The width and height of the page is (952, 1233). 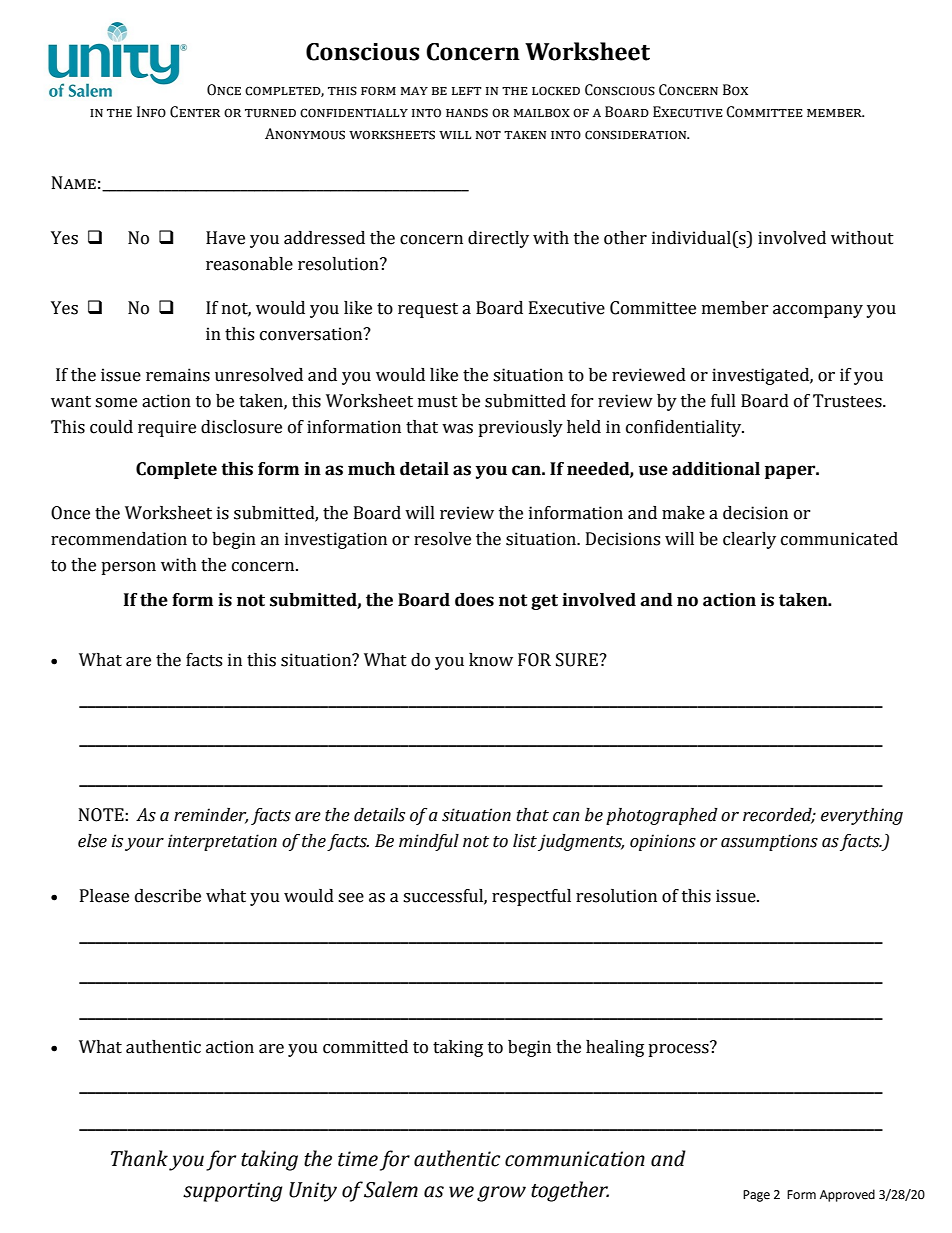 What do you see at coordinates (556, 91) in the page?
I see `locked` at bounding box center [556, 91].
